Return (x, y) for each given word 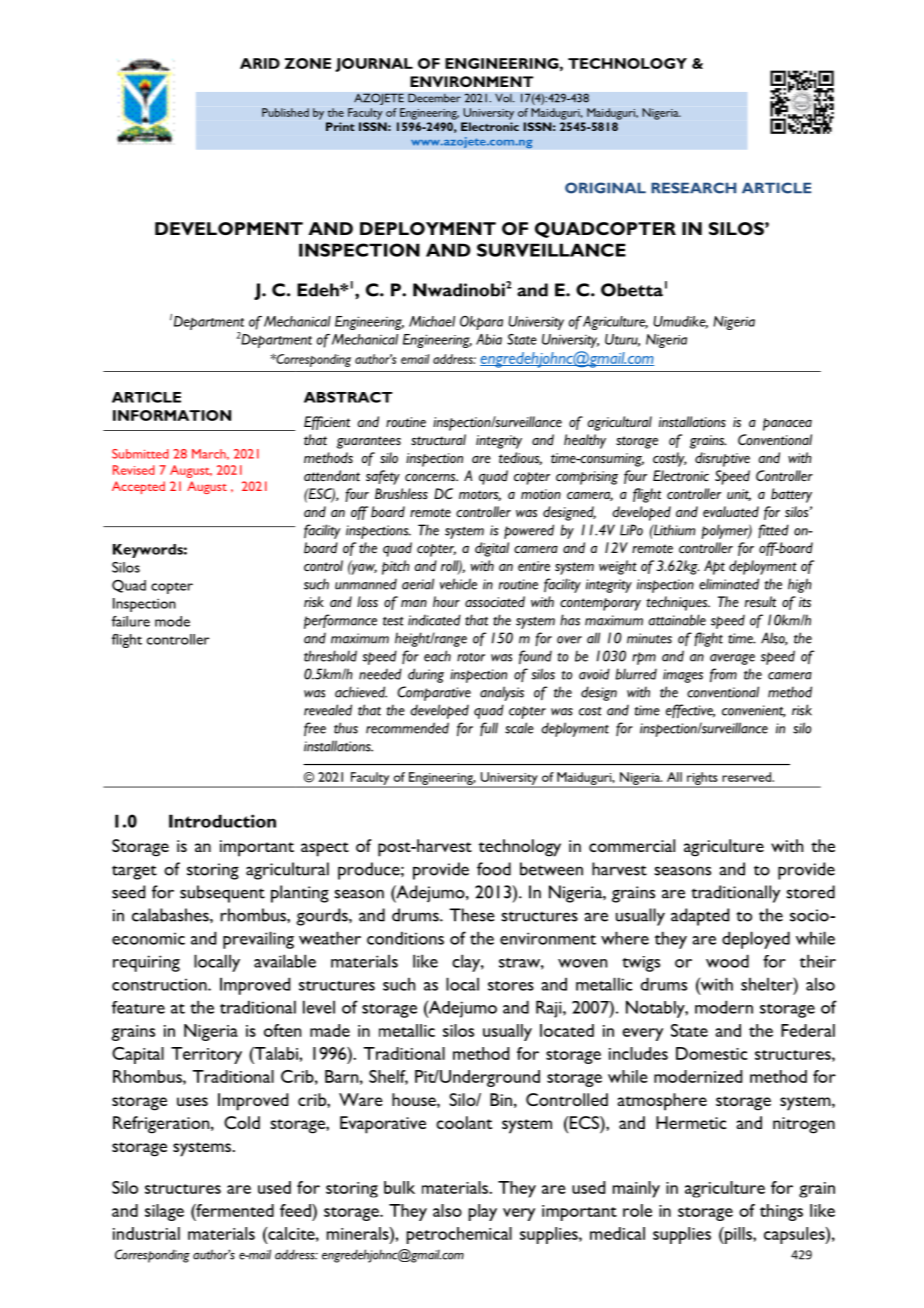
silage (164, 1212)
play (483, 1212)
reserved (747, 777)
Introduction (222, 821)
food (494, 869)
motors (480, 495)
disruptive (722, 459)
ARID (260, 63)
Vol (504, 98)
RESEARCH (693, 188)
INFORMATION (172, 415)
